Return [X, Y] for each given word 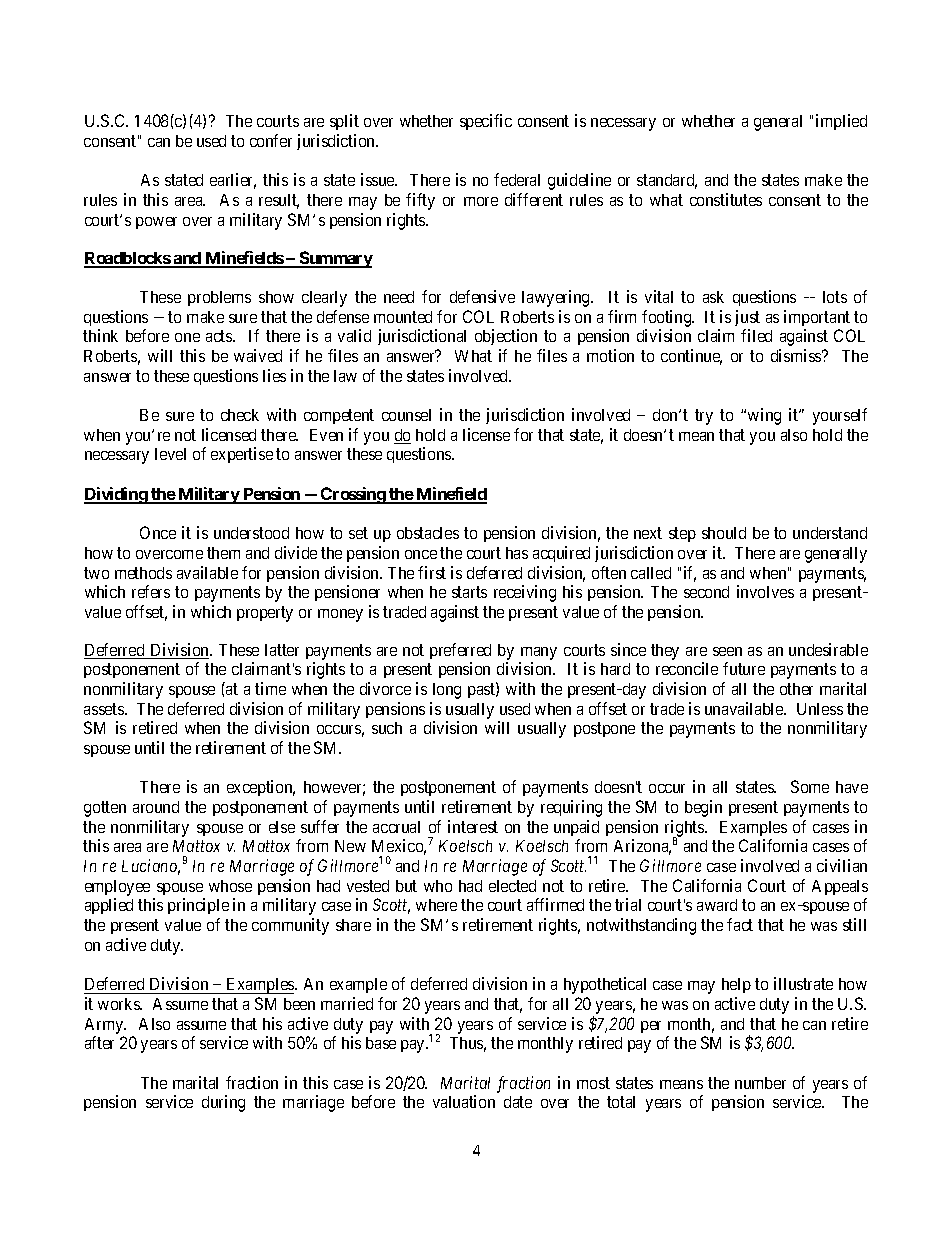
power [156, 223]
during [223, 1103]
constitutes [726, 199]
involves [765, 591]
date [518, 1102]
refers [151, 591]
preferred [460, 651]
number [760, 1083]
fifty [420, 201]
